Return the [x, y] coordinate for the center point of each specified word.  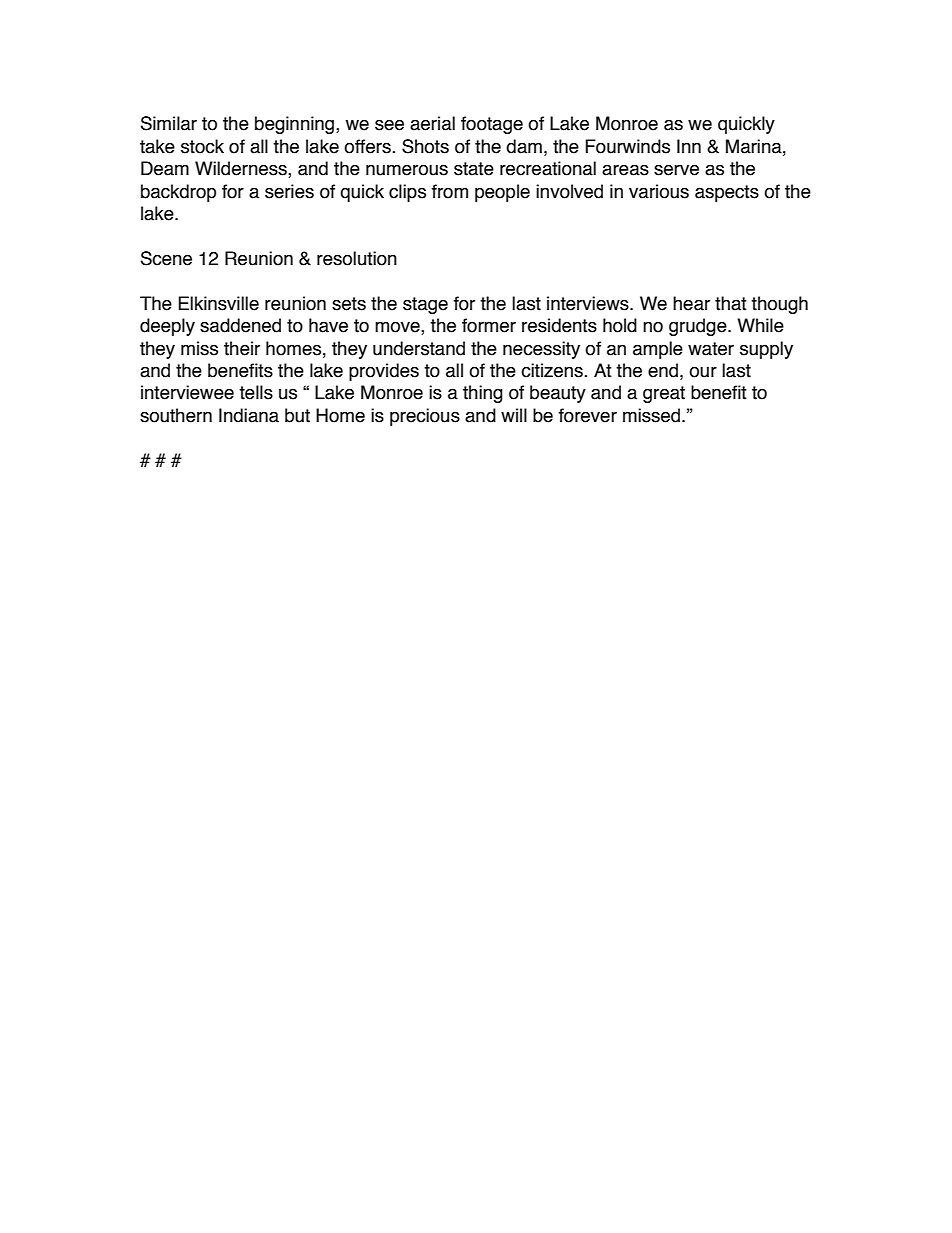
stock [202, 146]
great [664, 394]
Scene [166, 258]
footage [492, 125]
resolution [357, 258]
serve [676, 170]
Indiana [249, 415]
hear [691, 303]
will [514, 415]
